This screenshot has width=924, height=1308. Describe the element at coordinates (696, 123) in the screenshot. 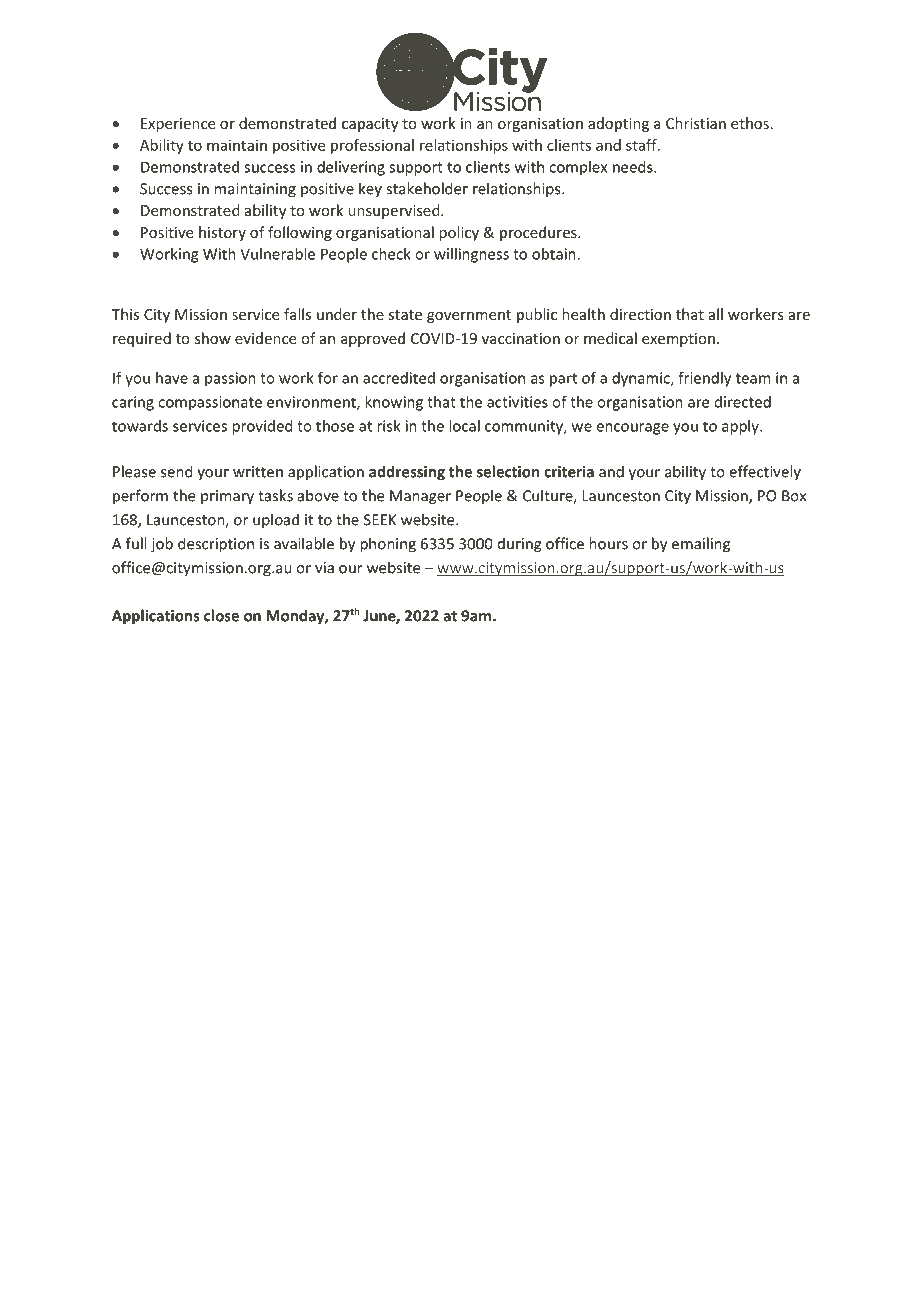

I see `Christian` at that location.
